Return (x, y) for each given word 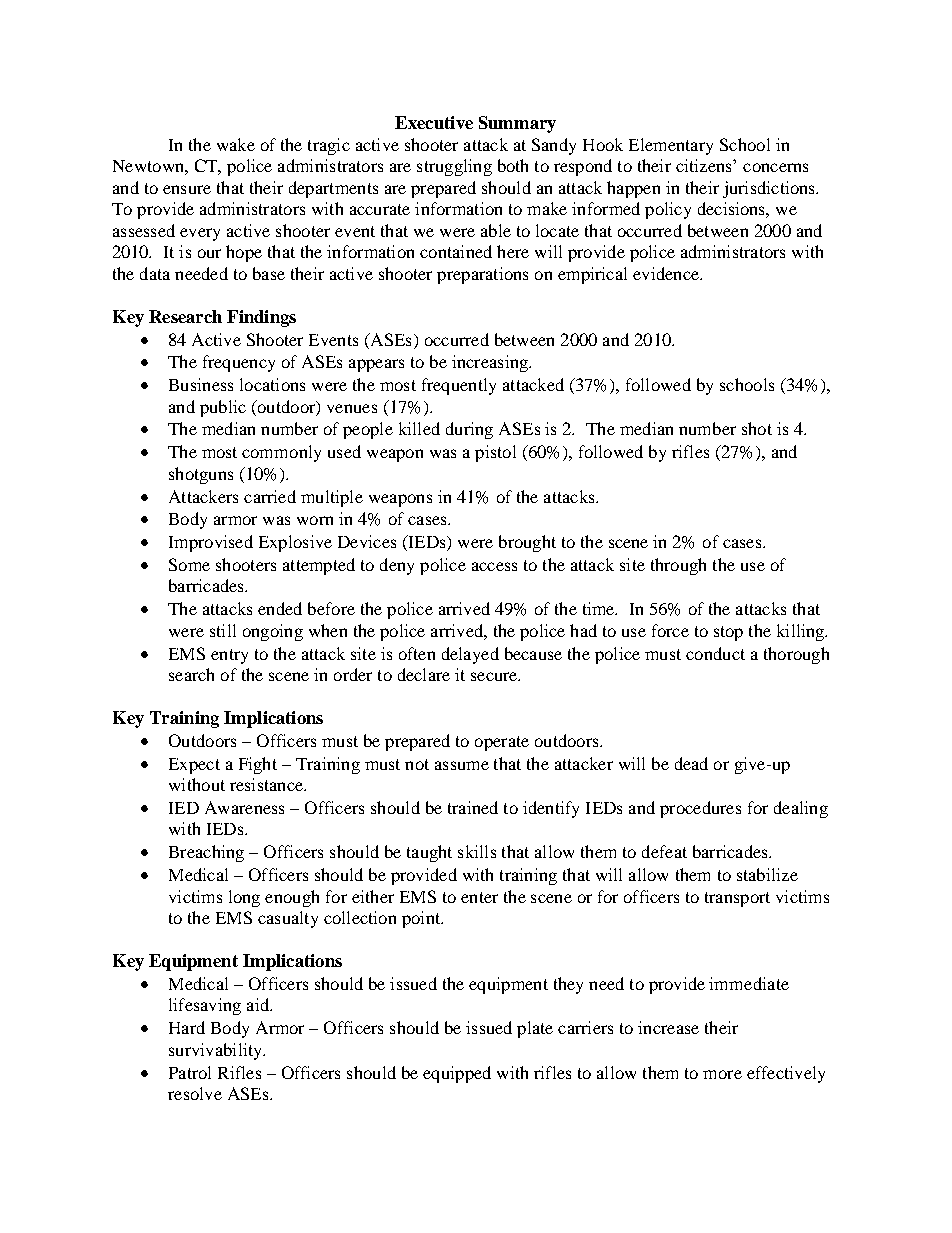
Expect (194, 766)
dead (691, 763)
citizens (705, 165)
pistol (495, 453)
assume (462, 765)
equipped (457, 1074)
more (722, 1074)
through (678, 566)
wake (236, 144)
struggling (454, 167)
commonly (281, 453)
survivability (216, 1051)
